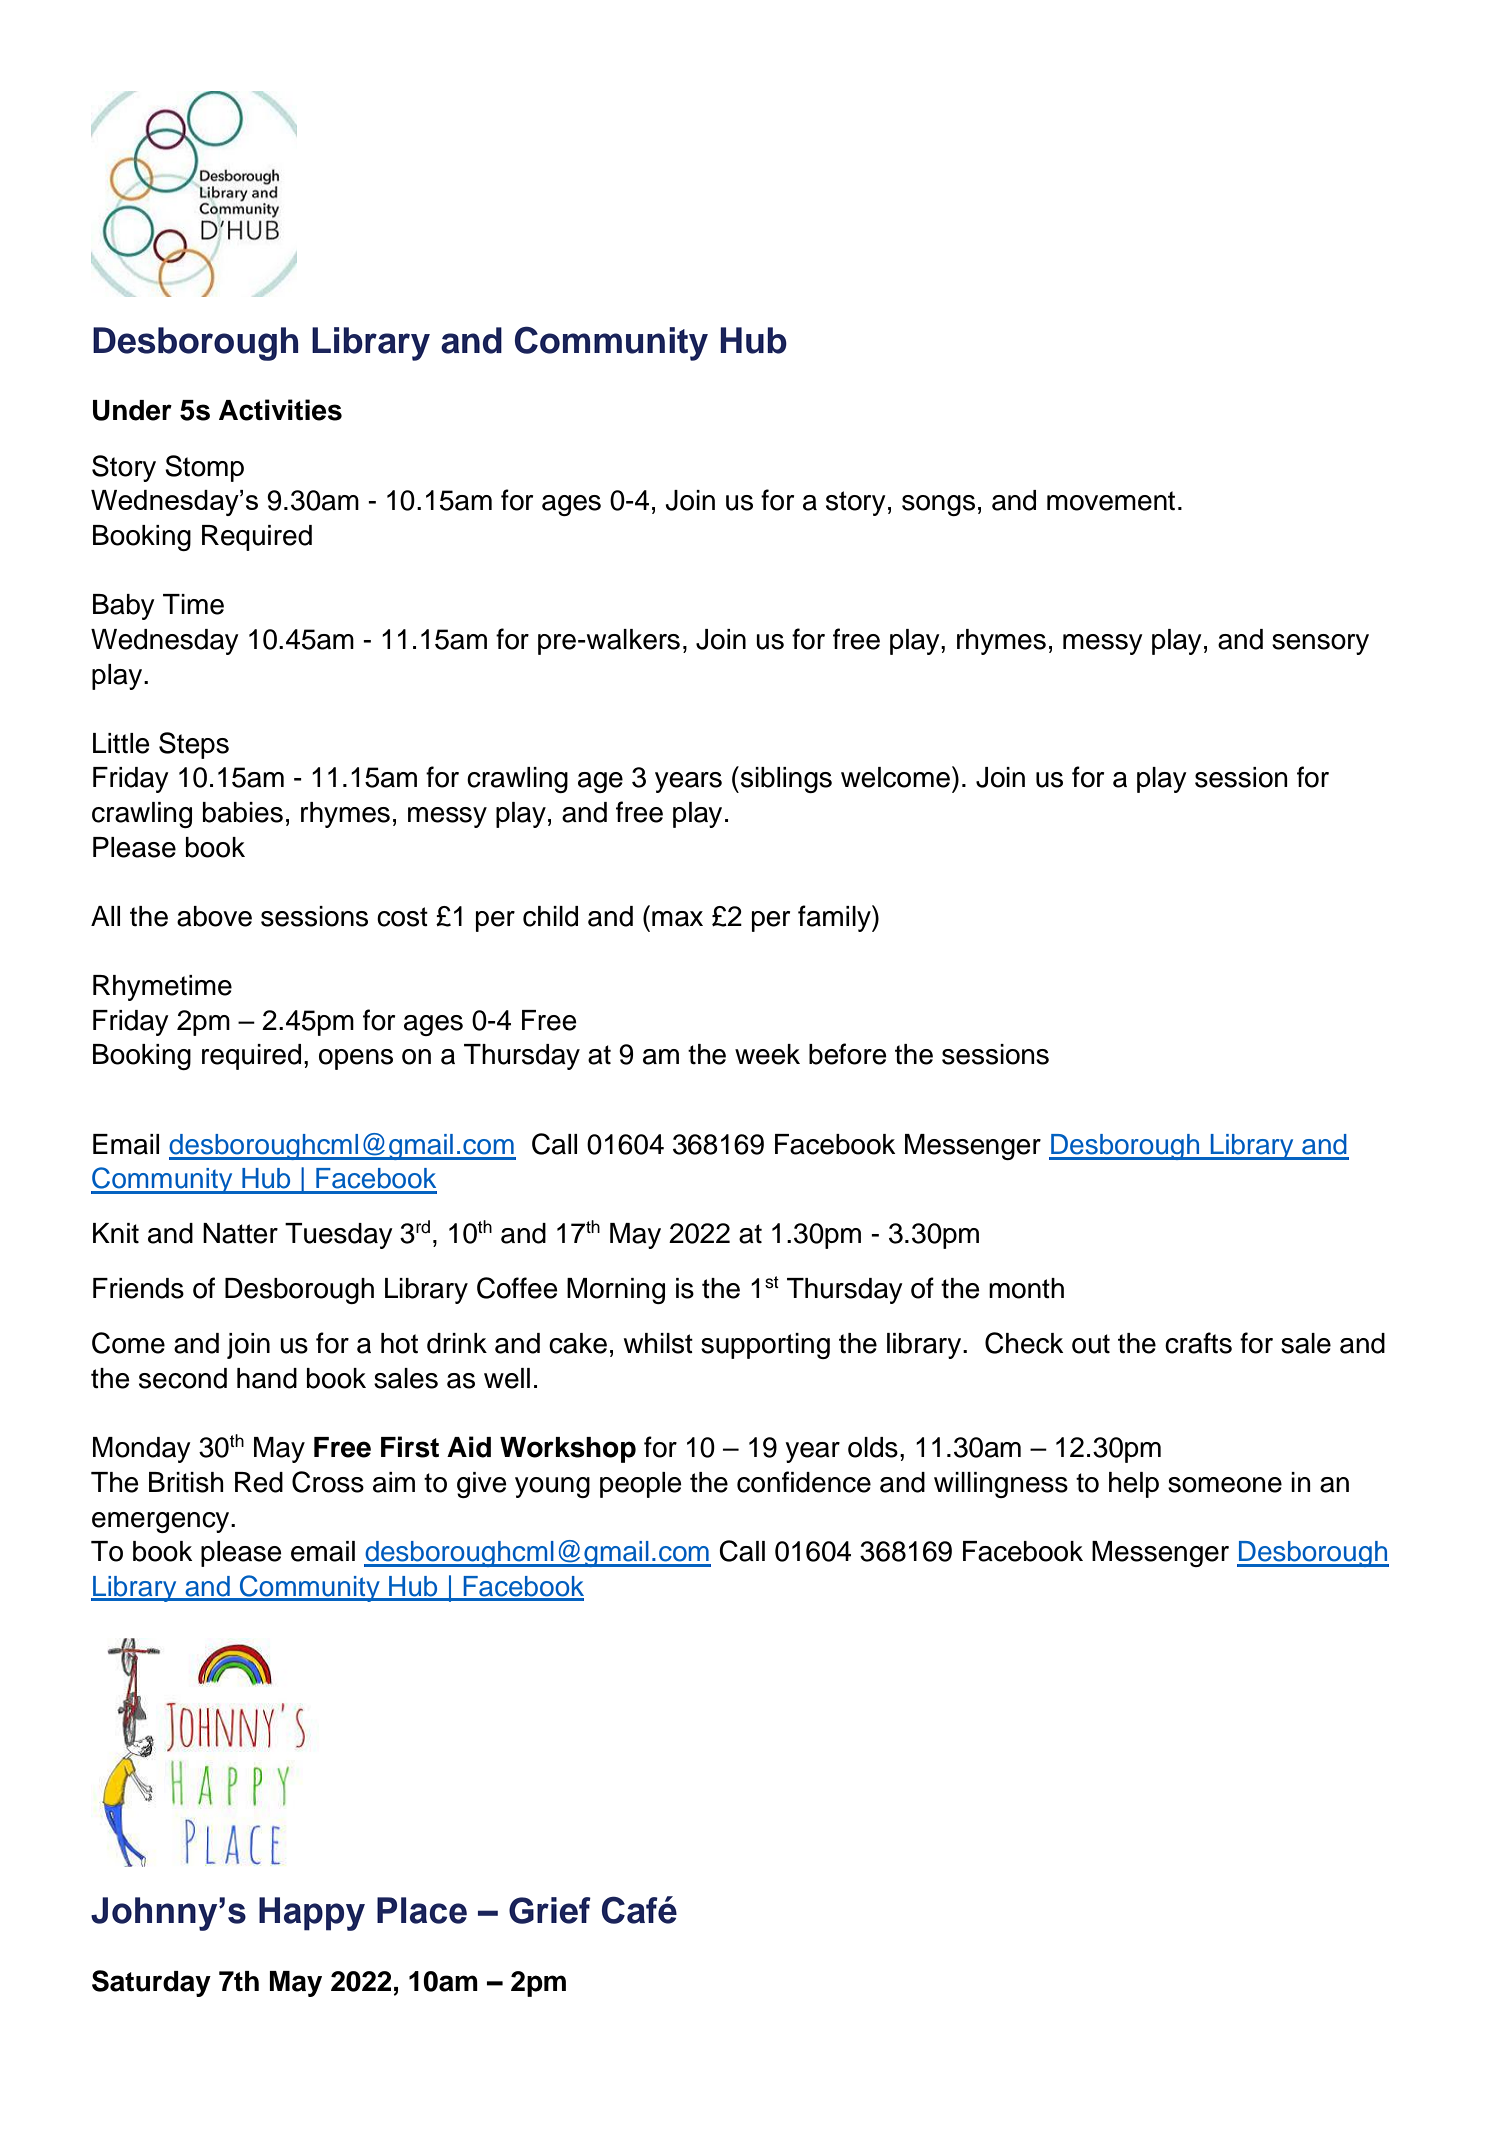 This screenshot has width=1510, height=2136. What do you see at coordinates (240, 1233) in the screenshot?
I see `Natter` at bounding box center [240, 1233].
